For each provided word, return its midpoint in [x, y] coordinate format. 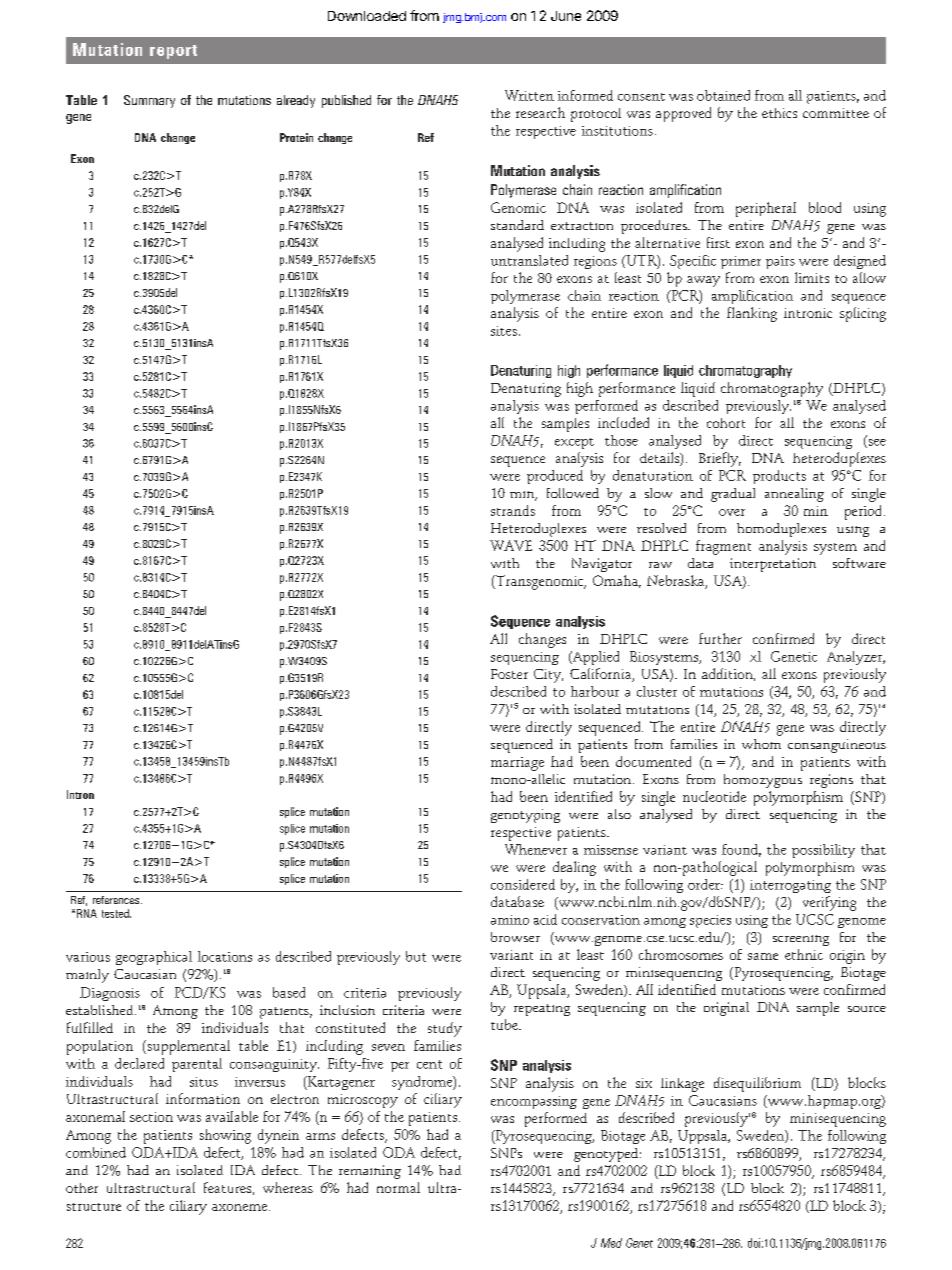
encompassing [534, 1102]
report [173, 52]
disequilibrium [757, 1084]
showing [225, 1136]
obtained [723, 95]
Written [529, 95]
